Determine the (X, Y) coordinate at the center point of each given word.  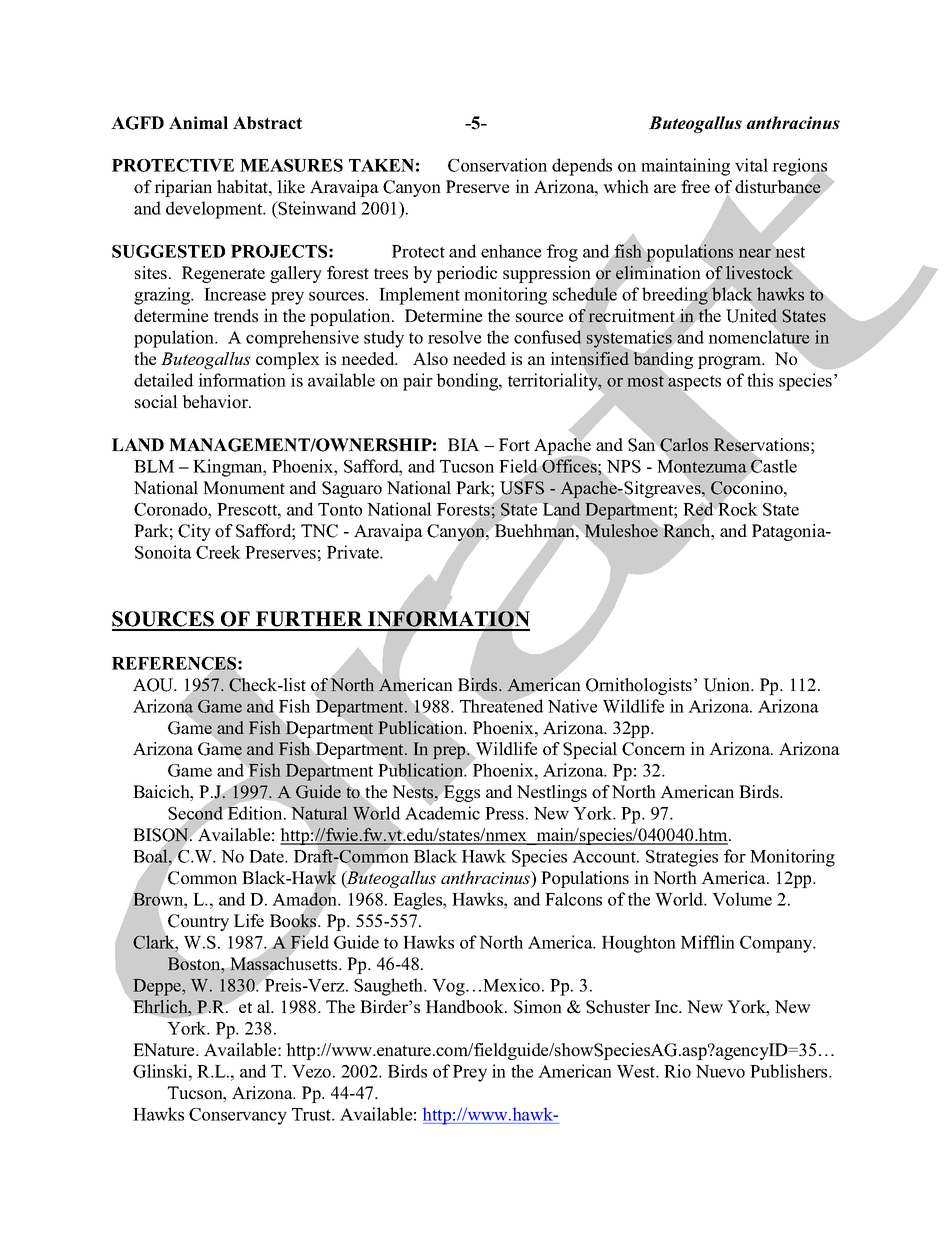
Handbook (466, 1006)
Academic (442, 812)
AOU (154, 685)
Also (430, 358)
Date (267, 856)
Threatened (502, 705)
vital (751, 165)
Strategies (682, 858)
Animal (198, 122)
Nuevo (720, 1071)
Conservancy (238, 1116)
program (731, 362)
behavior (216, 401)
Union (728, 685)
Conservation (497, 165)
